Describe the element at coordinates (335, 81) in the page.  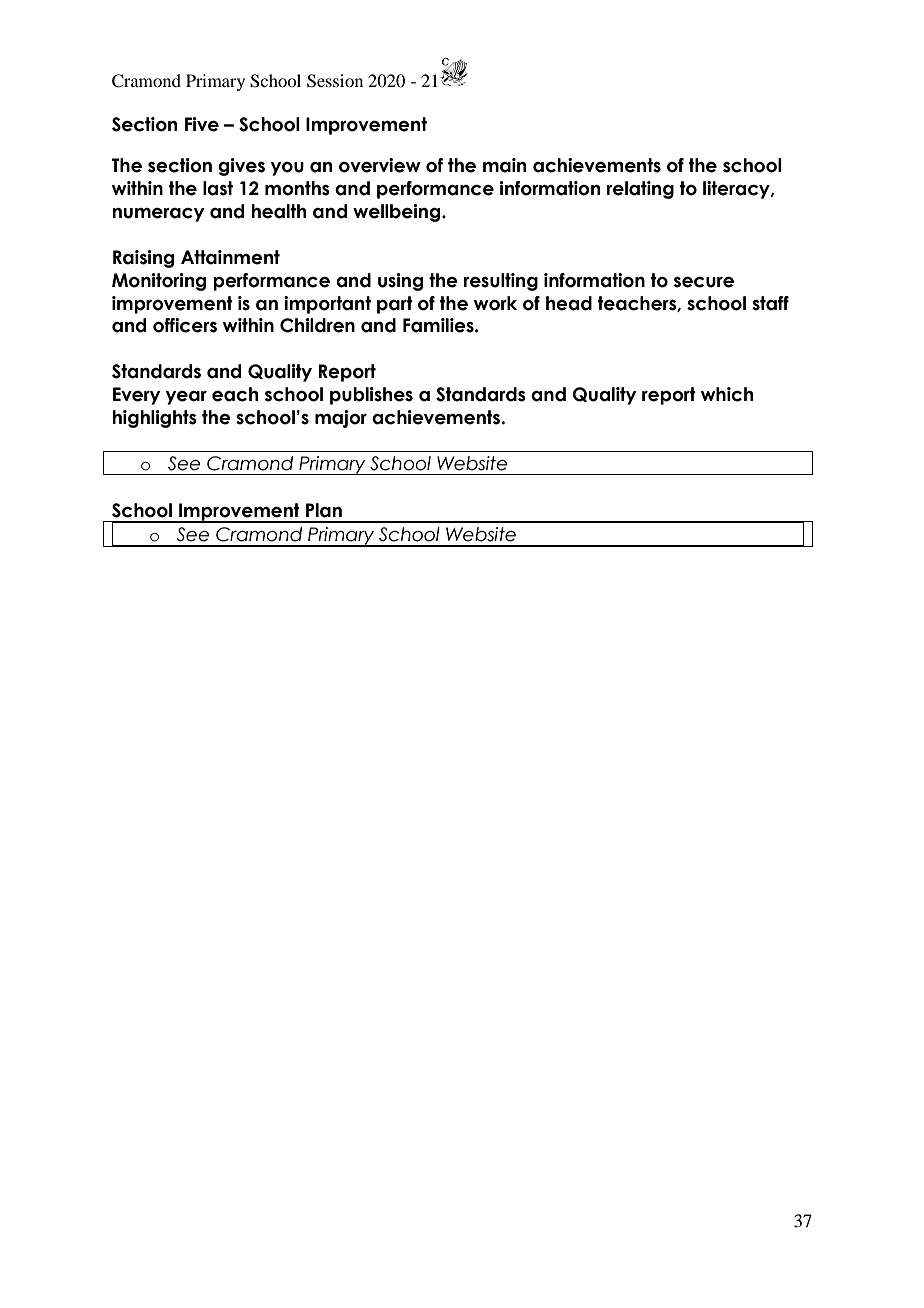
I see `Session` at that location.
